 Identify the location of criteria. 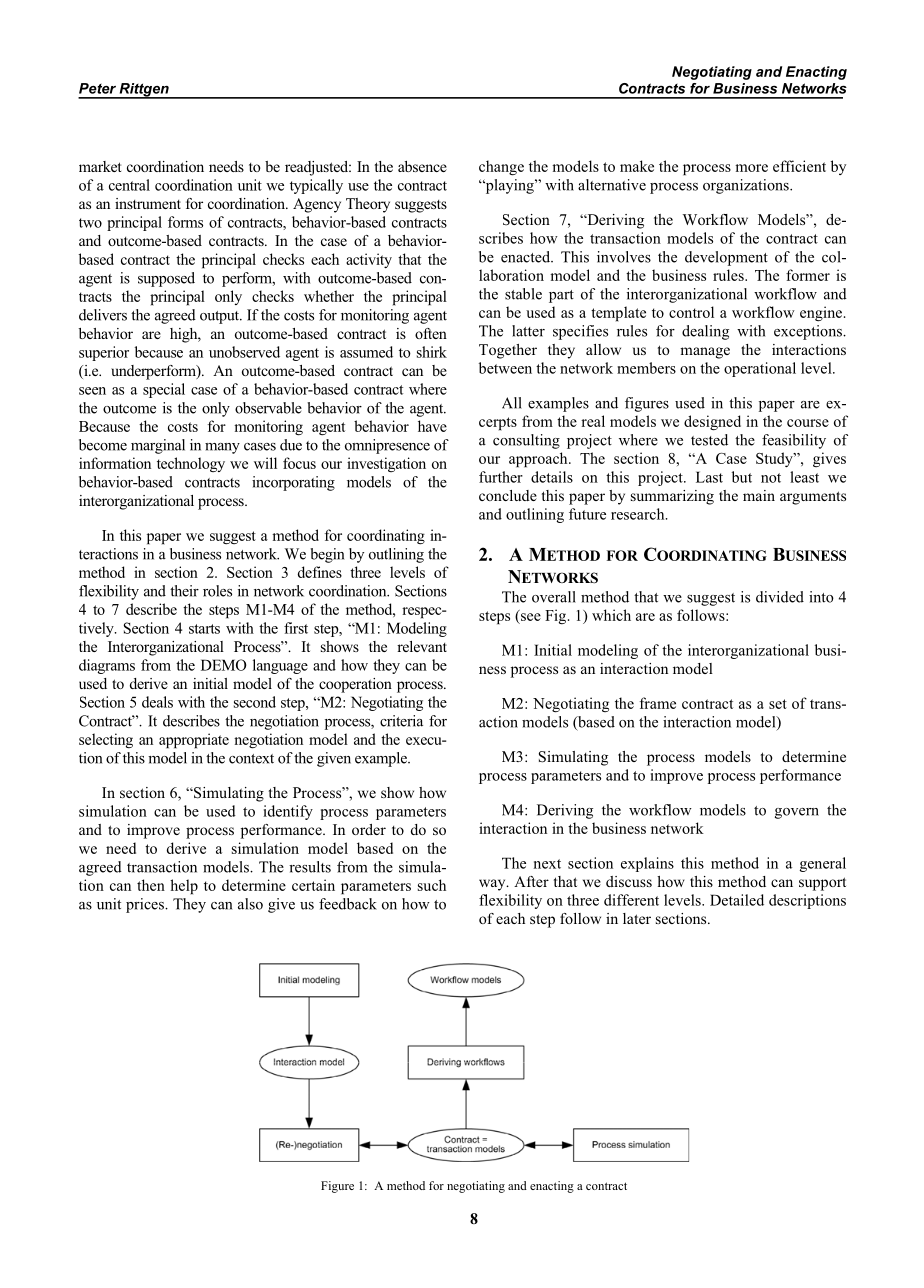
(401, 721).
